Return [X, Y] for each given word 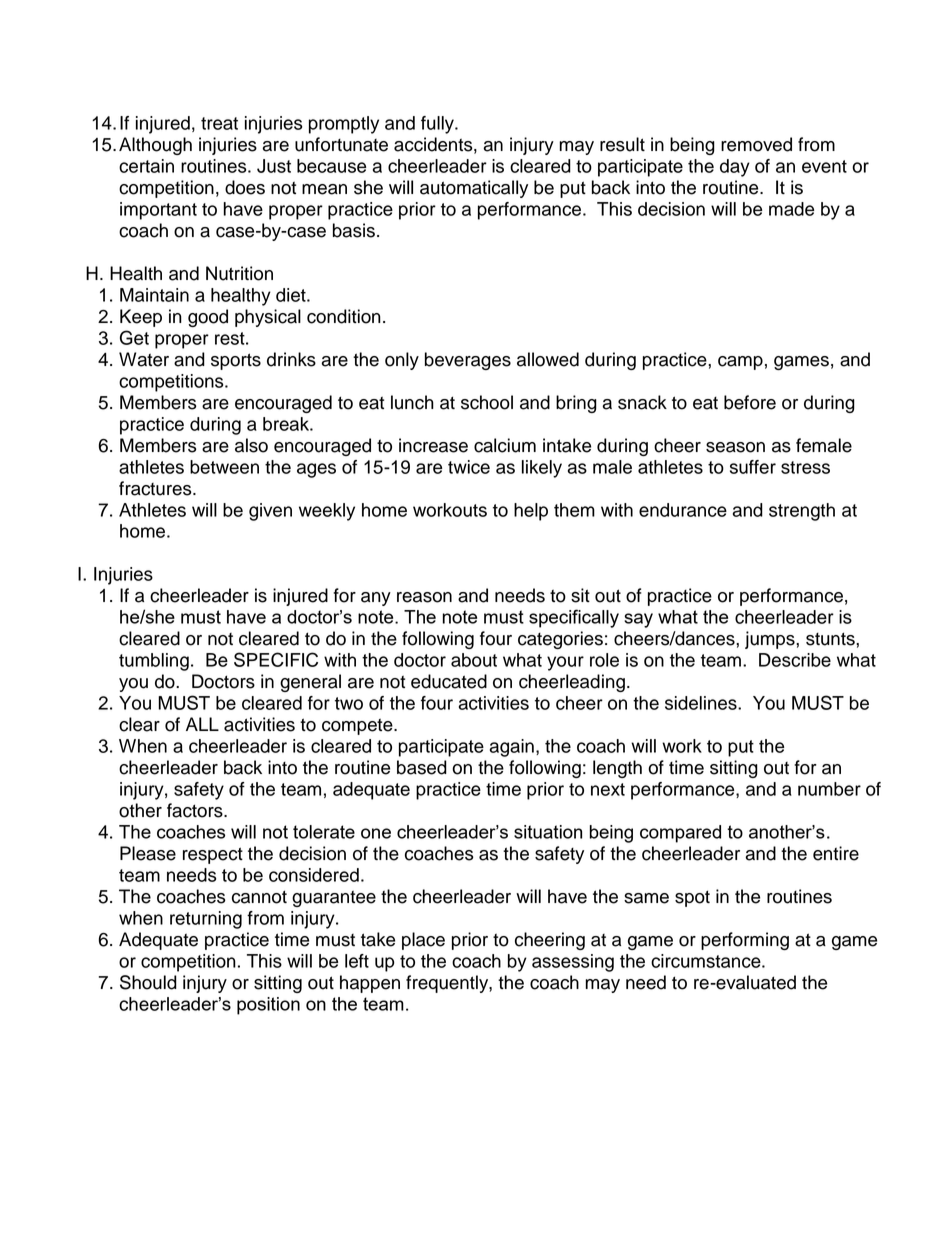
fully [438, 125]
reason [424, 597]
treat [219, 123]
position [268, 1006]
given [270, 512]
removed [756, 144]
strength [802, 512]
